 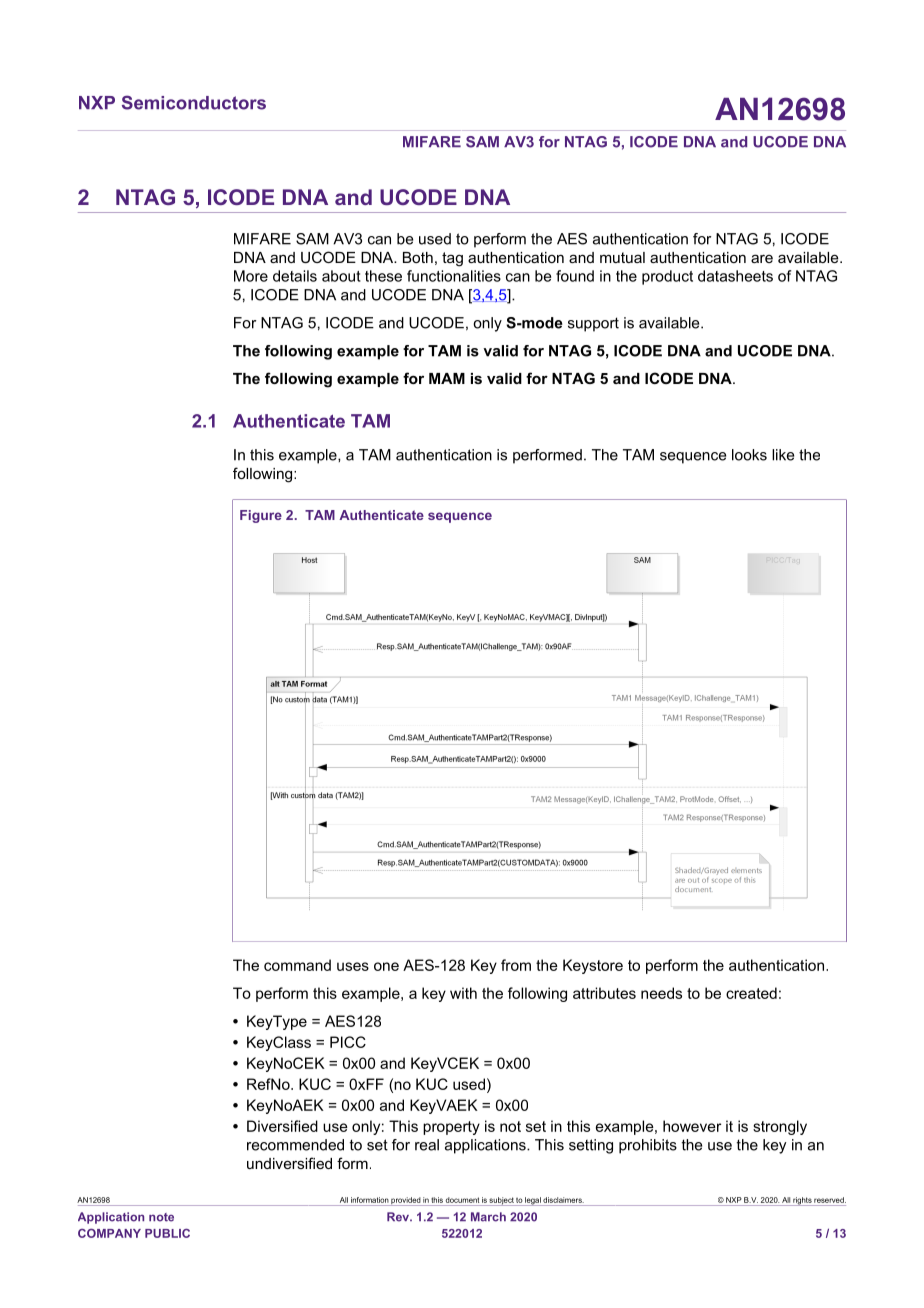 I want to click on Figure, so click(x=261, y=516).
